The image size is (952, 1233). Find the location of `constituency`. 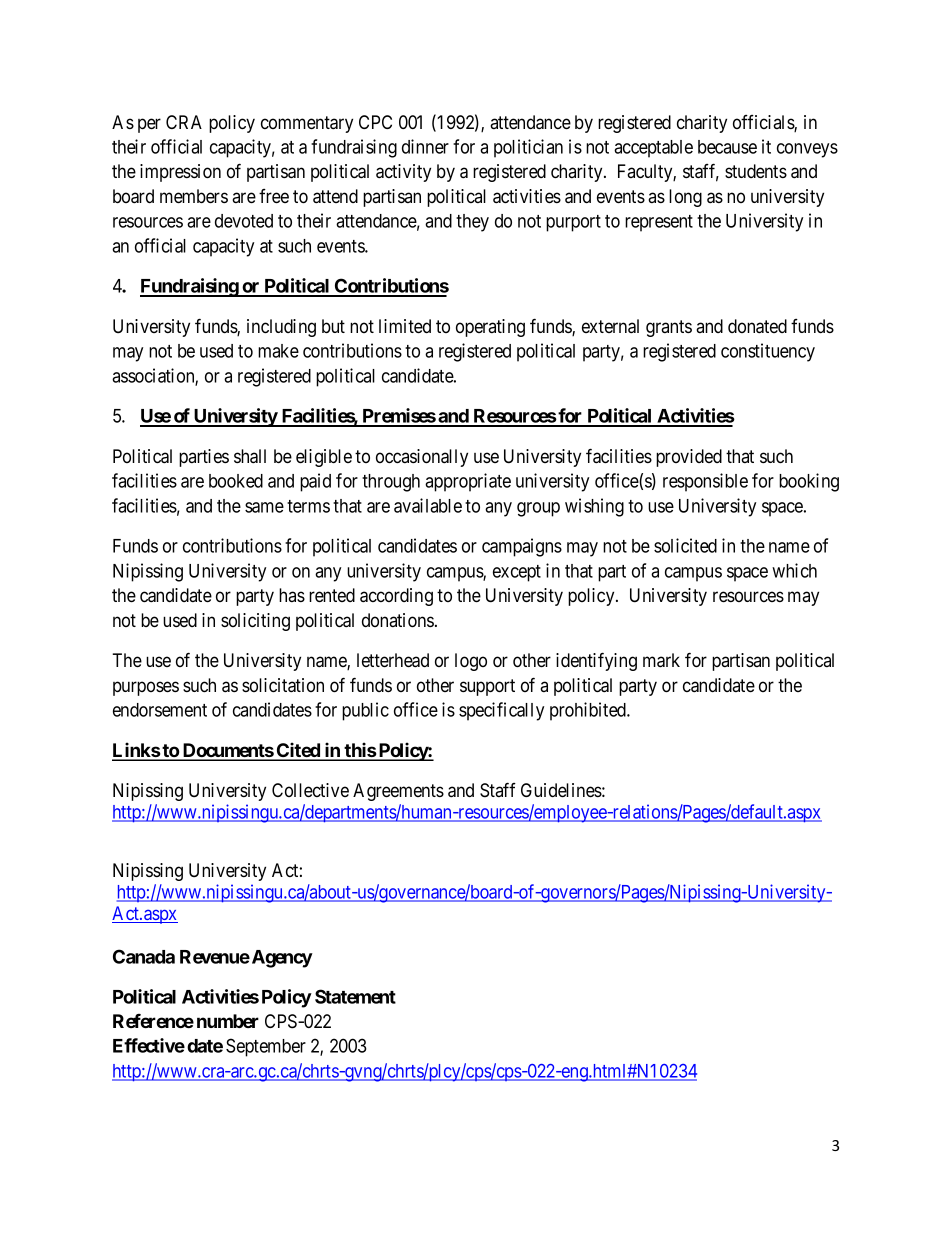

constituency is located at coordinates (768, 352).
